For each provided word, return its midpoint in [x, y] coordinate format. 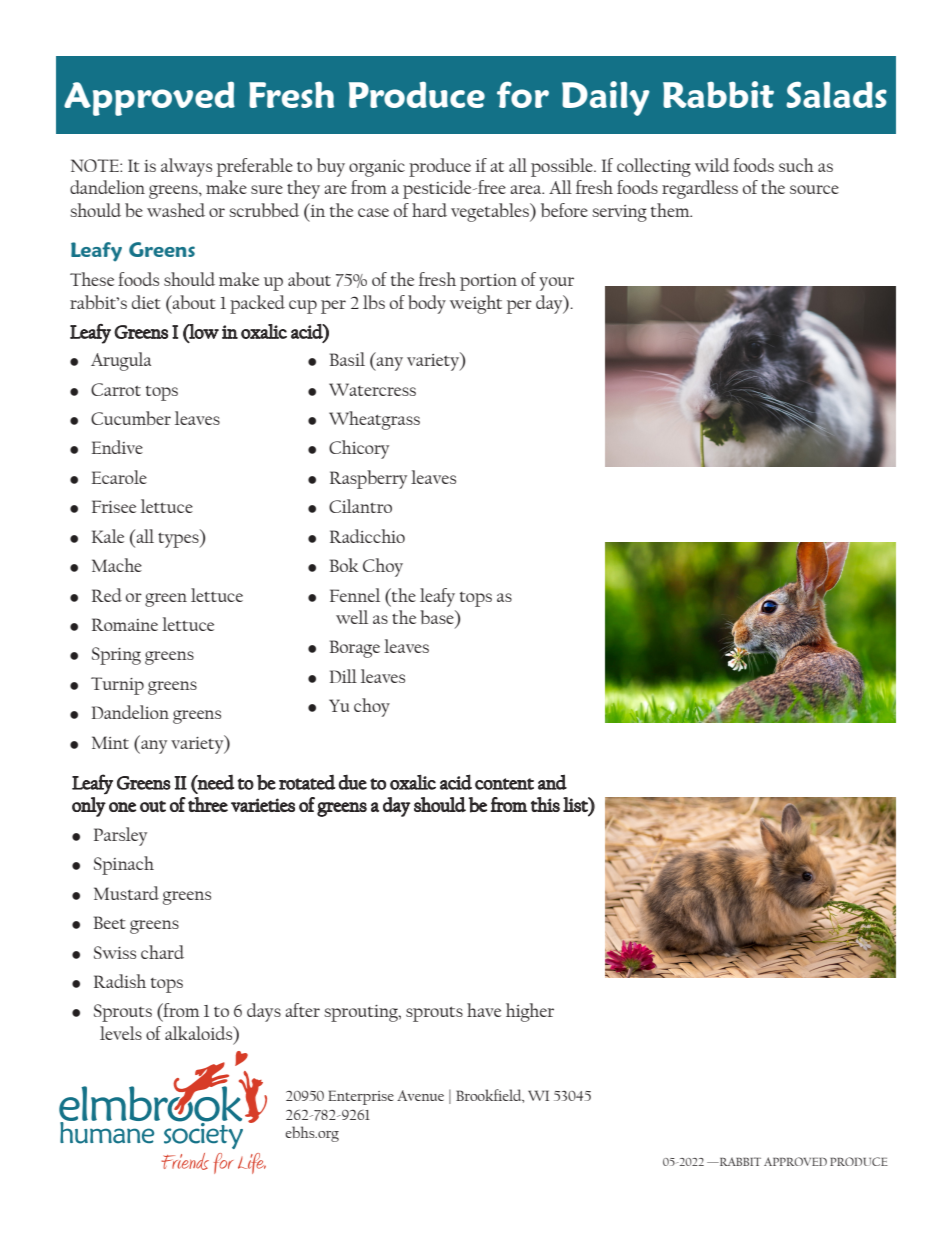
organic [377, 168]
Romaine [125, 624]
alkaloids [200, 1034]
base [438, 617]
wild [712, 165]
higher [530, 1012]
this [545, 804]
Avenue [420, 1095]
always [186, 167]
